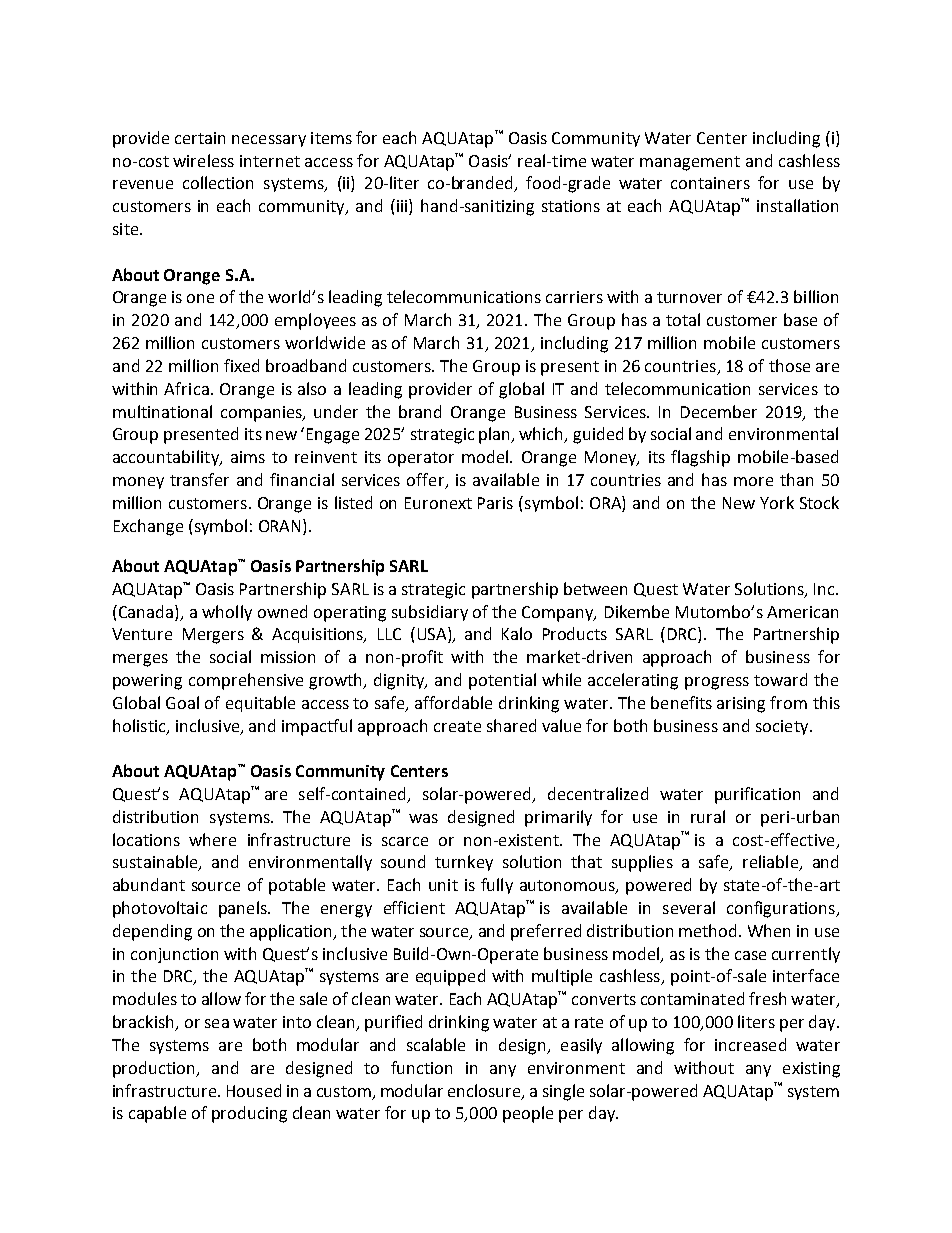 The image size is (952, 1233). Describe the element at coordinates (403, 207) in the page. I see `iii` at that location.
